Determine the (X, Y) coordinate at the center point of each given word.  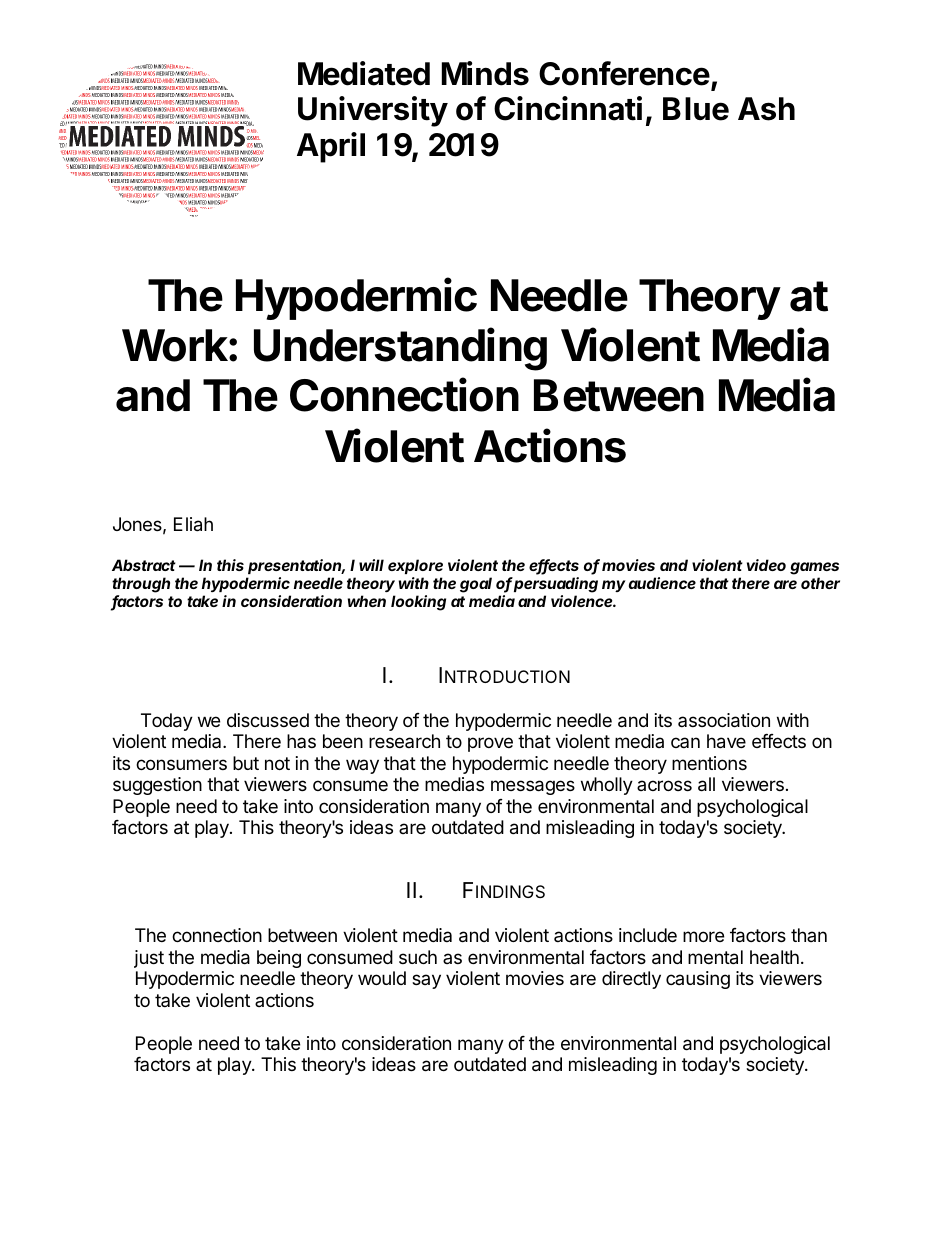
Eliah (193, 524)
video (766, 565)
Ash (766, 109)
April (331, 147)
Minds (485, 73)
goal (476, 585)
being (279, 959)
